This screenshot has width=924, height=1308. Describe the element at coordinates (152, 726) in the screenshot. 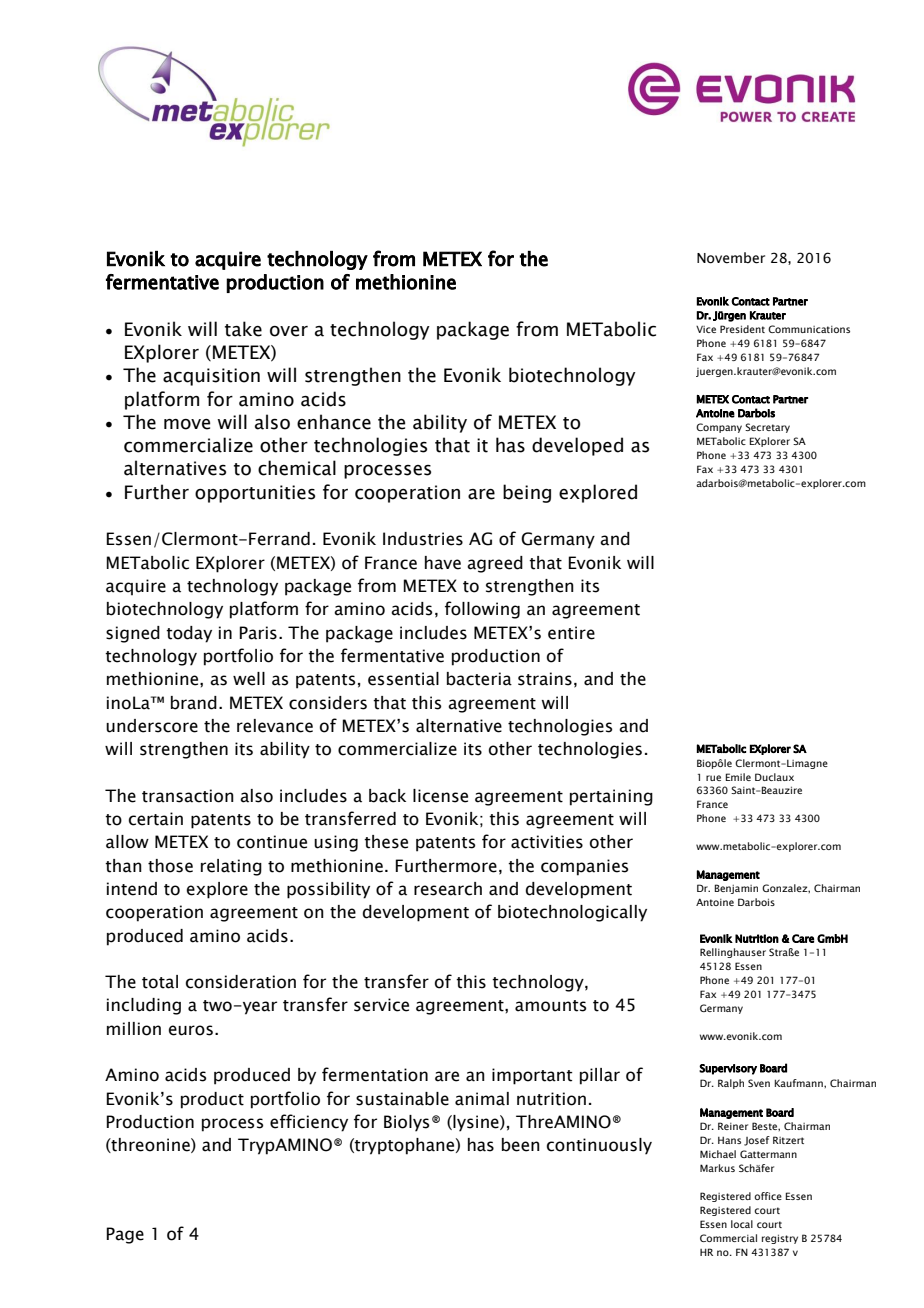

I see `underscore` at that location.
